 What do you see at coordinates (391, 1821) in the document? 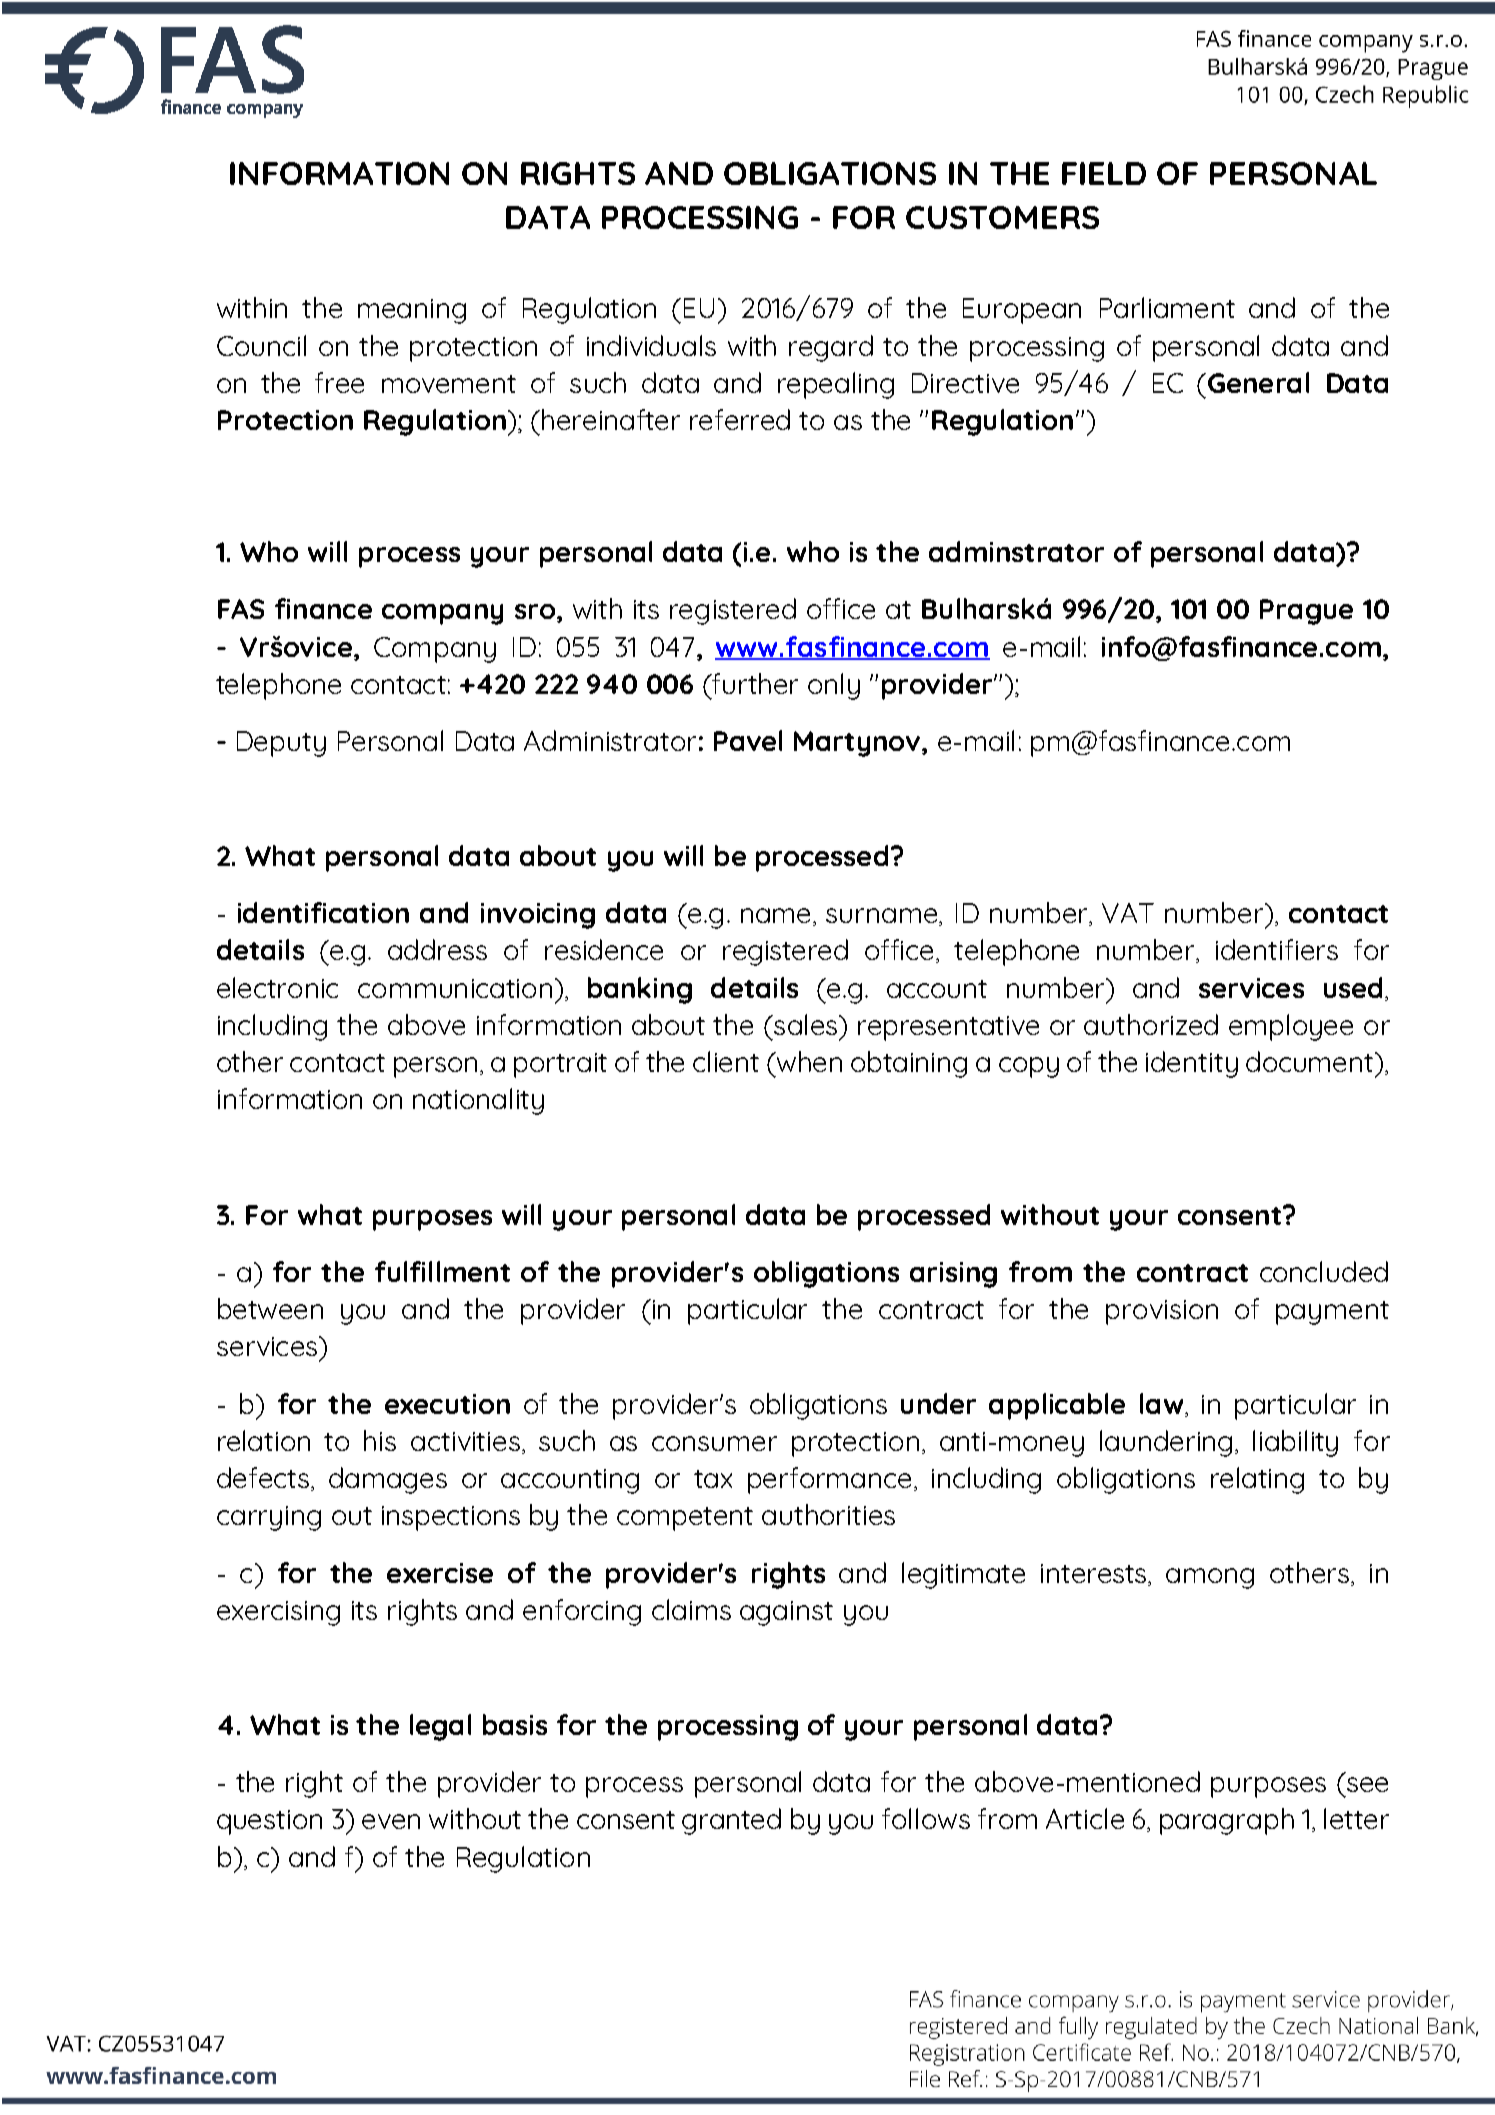
I see `even` at bounding box center [391, 1821].
